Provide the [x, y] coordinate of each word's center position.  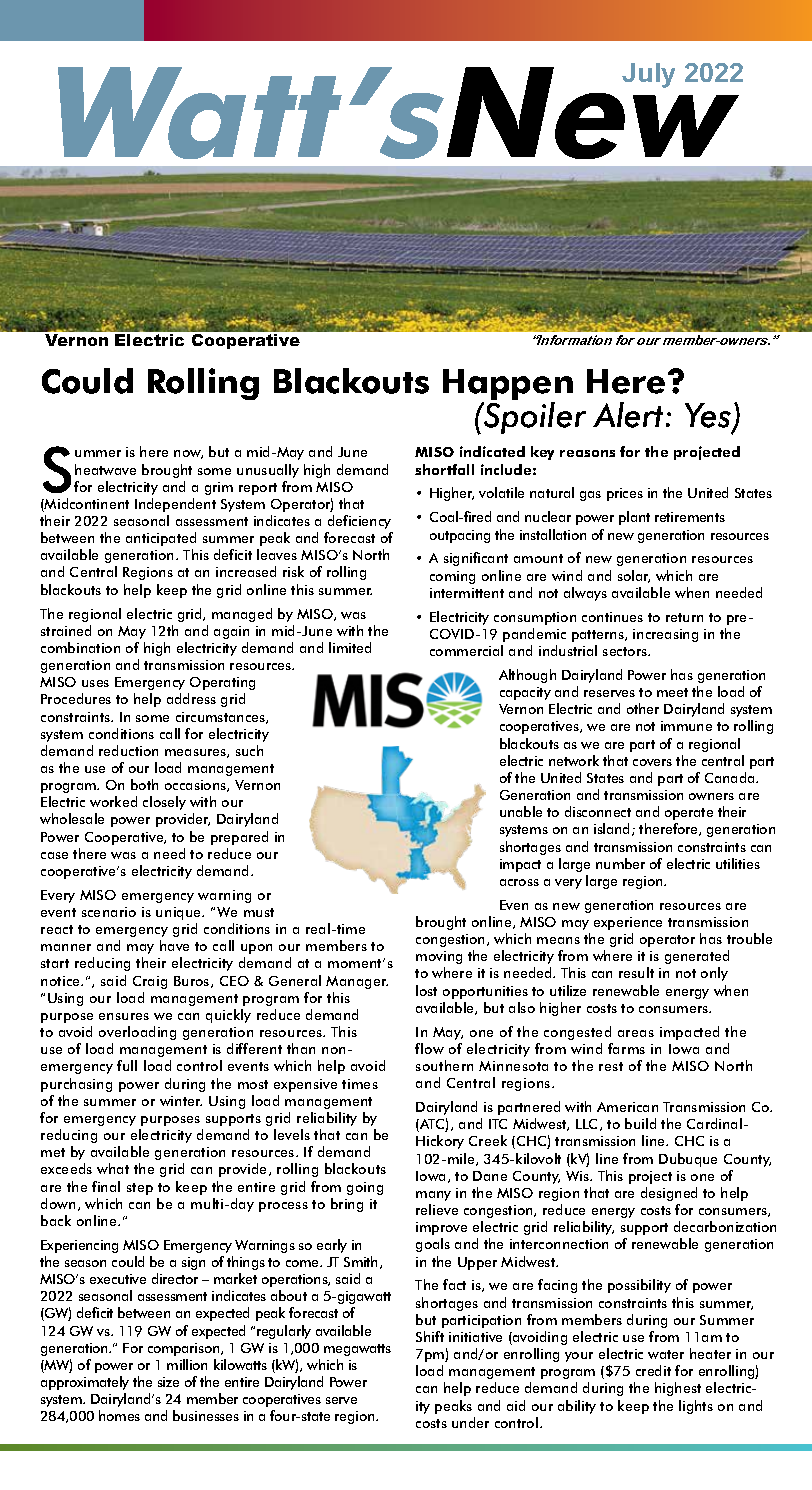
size [168, 1382]
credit [653, 1370]
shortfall [444, 469]
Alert [630, 415]
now [188, 454]
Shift [430, 1336]
